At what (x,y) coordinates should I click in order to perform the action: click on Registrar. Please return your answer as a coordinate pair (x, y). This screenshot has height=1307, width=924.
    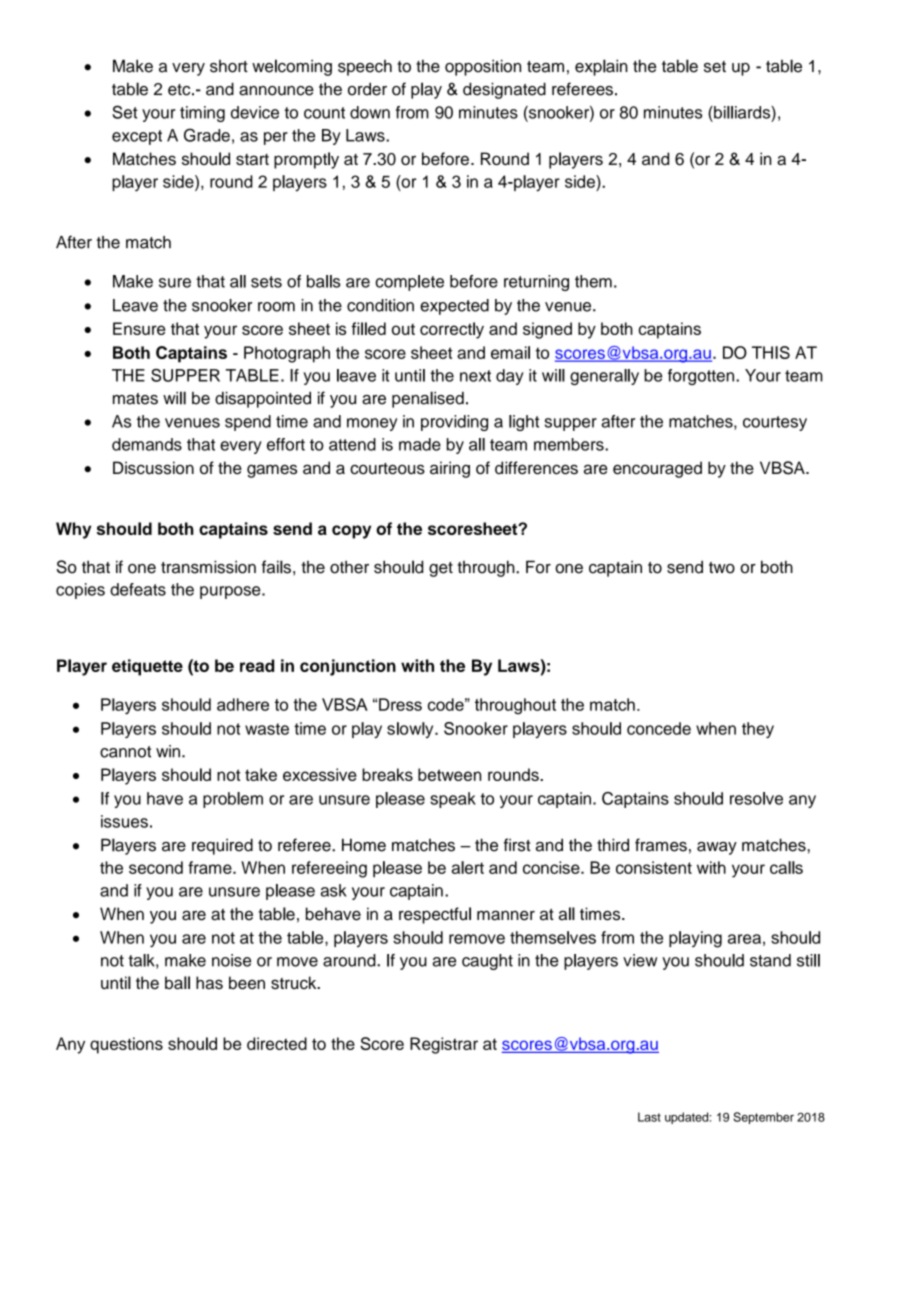
    Looking at the image, I should click on (444, 1045).
